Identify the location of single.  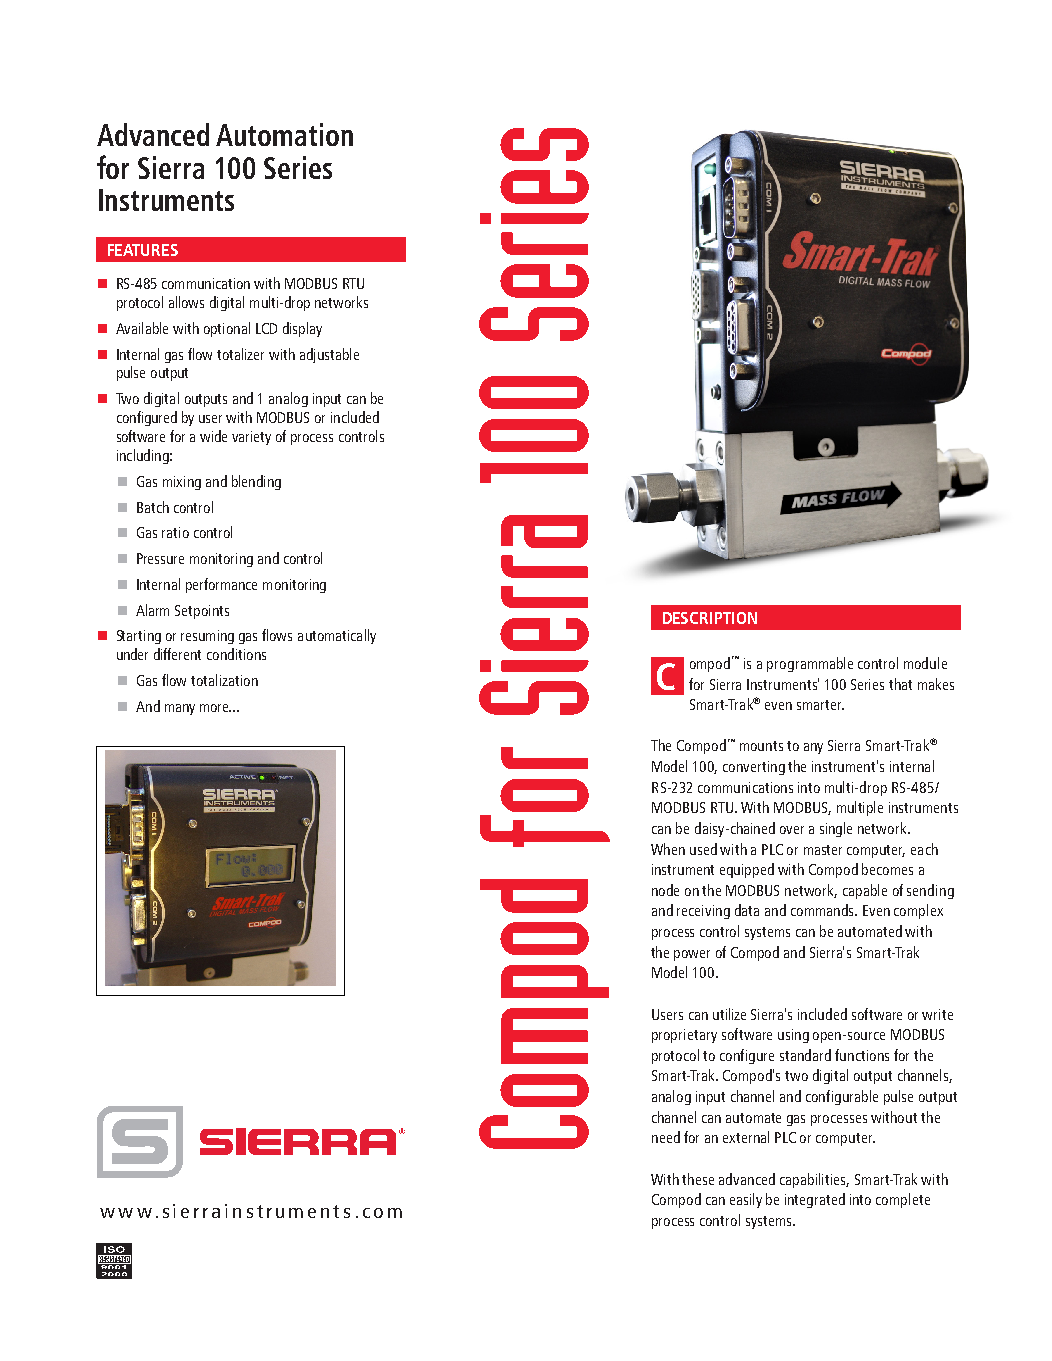
(836, 829).
